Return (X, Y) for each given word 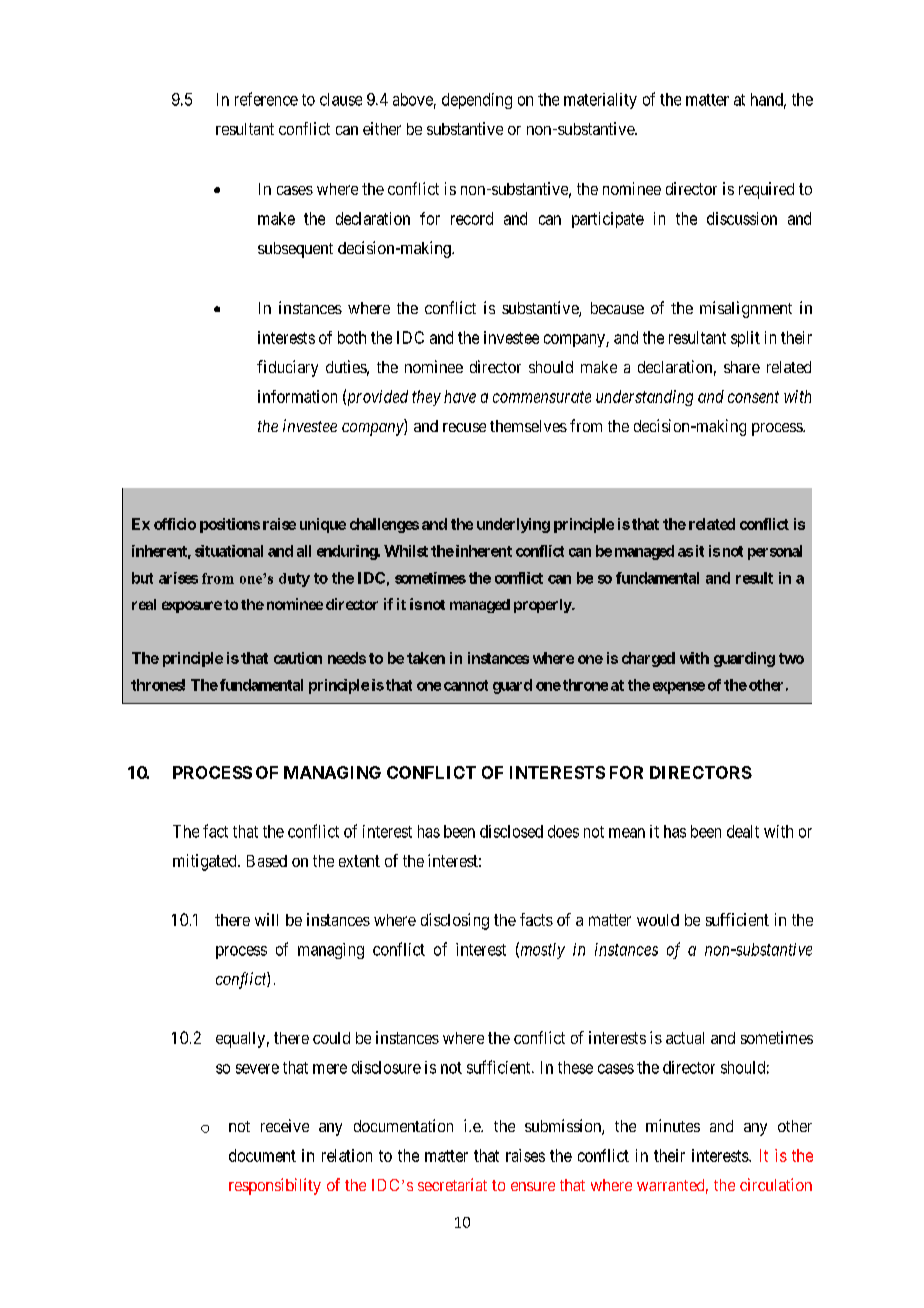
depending (477, 101)
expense (679, 688)
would (658, 920)
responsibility (275, 1186)
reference (266, 99)
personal (775, 552)
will (266, 919)
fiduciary (287, 368)
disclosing (455, 921)
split (745, 339)
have (460, 396)
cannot (466, 685)
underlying (513, 525)
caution (298, 658)
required (766, 190)
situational (229, 551)
